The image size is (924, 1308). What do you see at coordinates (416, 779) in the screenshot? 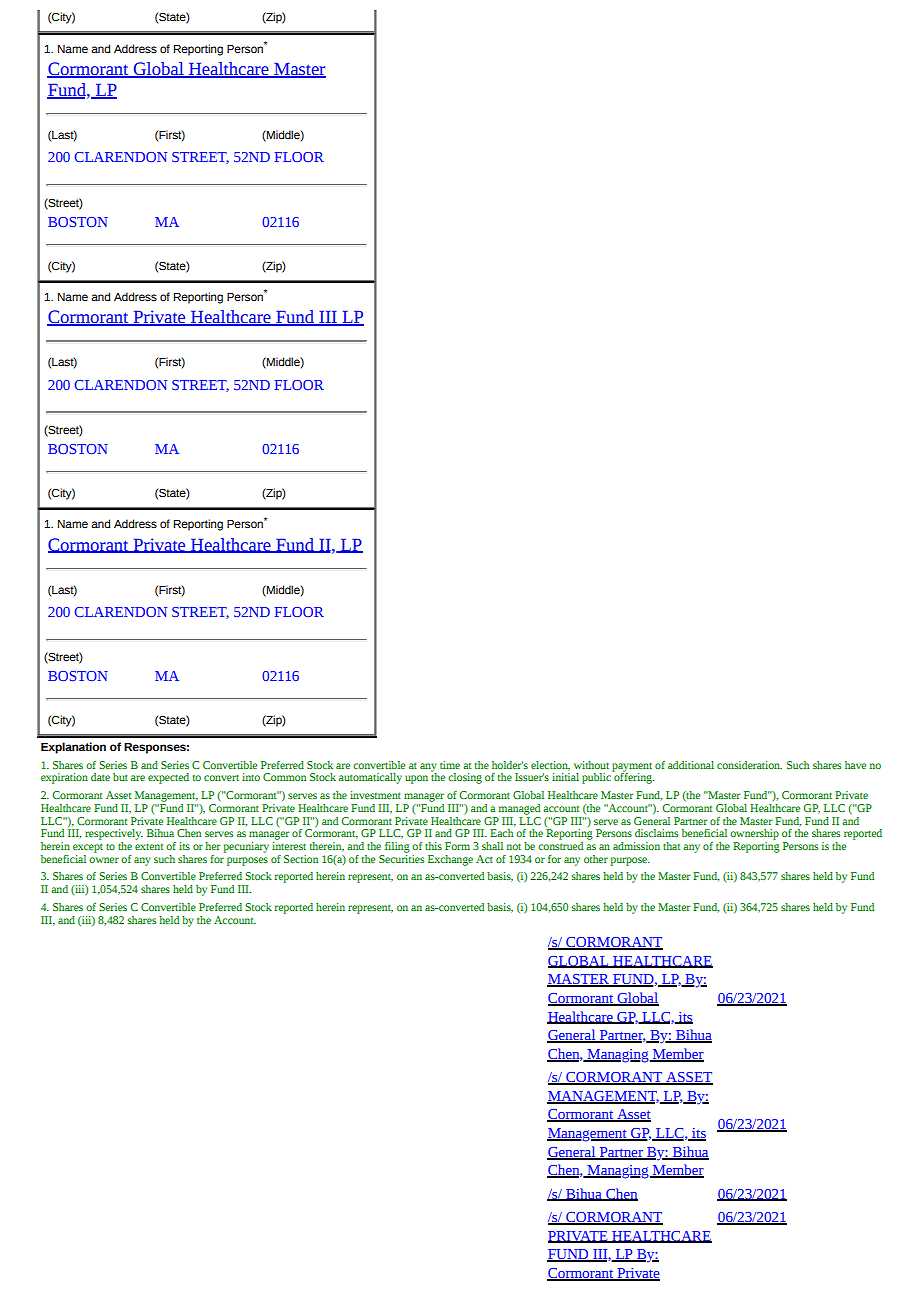
I see `upon` at bounding box center [416, 779].
